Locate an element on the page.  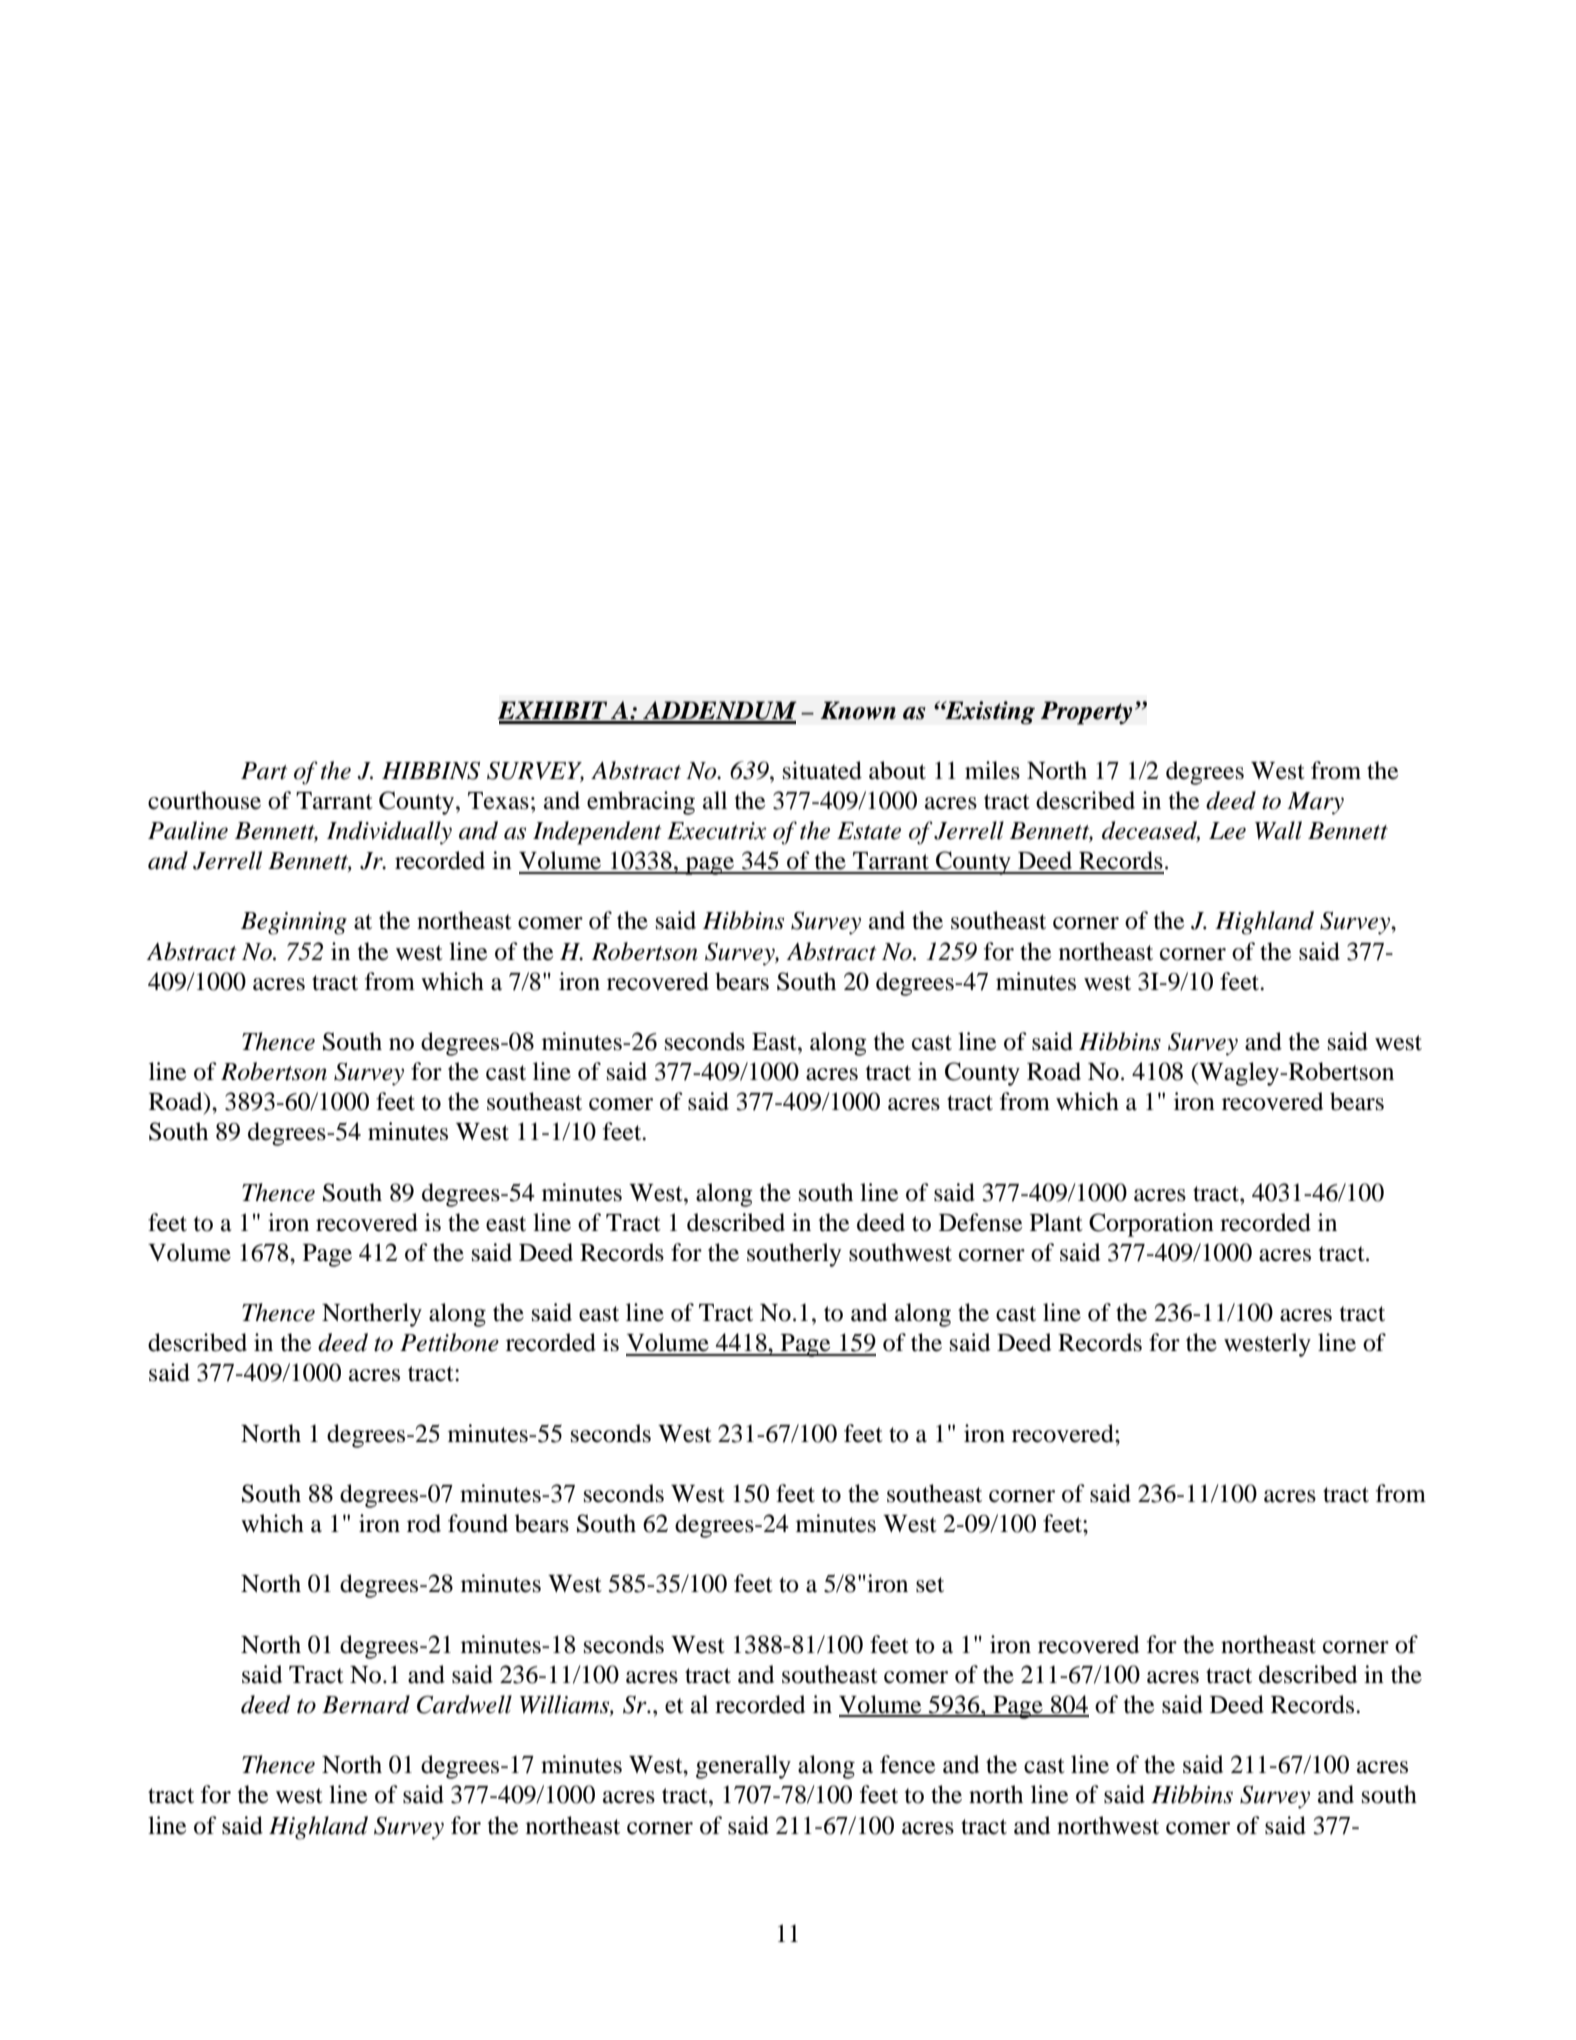
Property is located at coordinates (1087, 713).
